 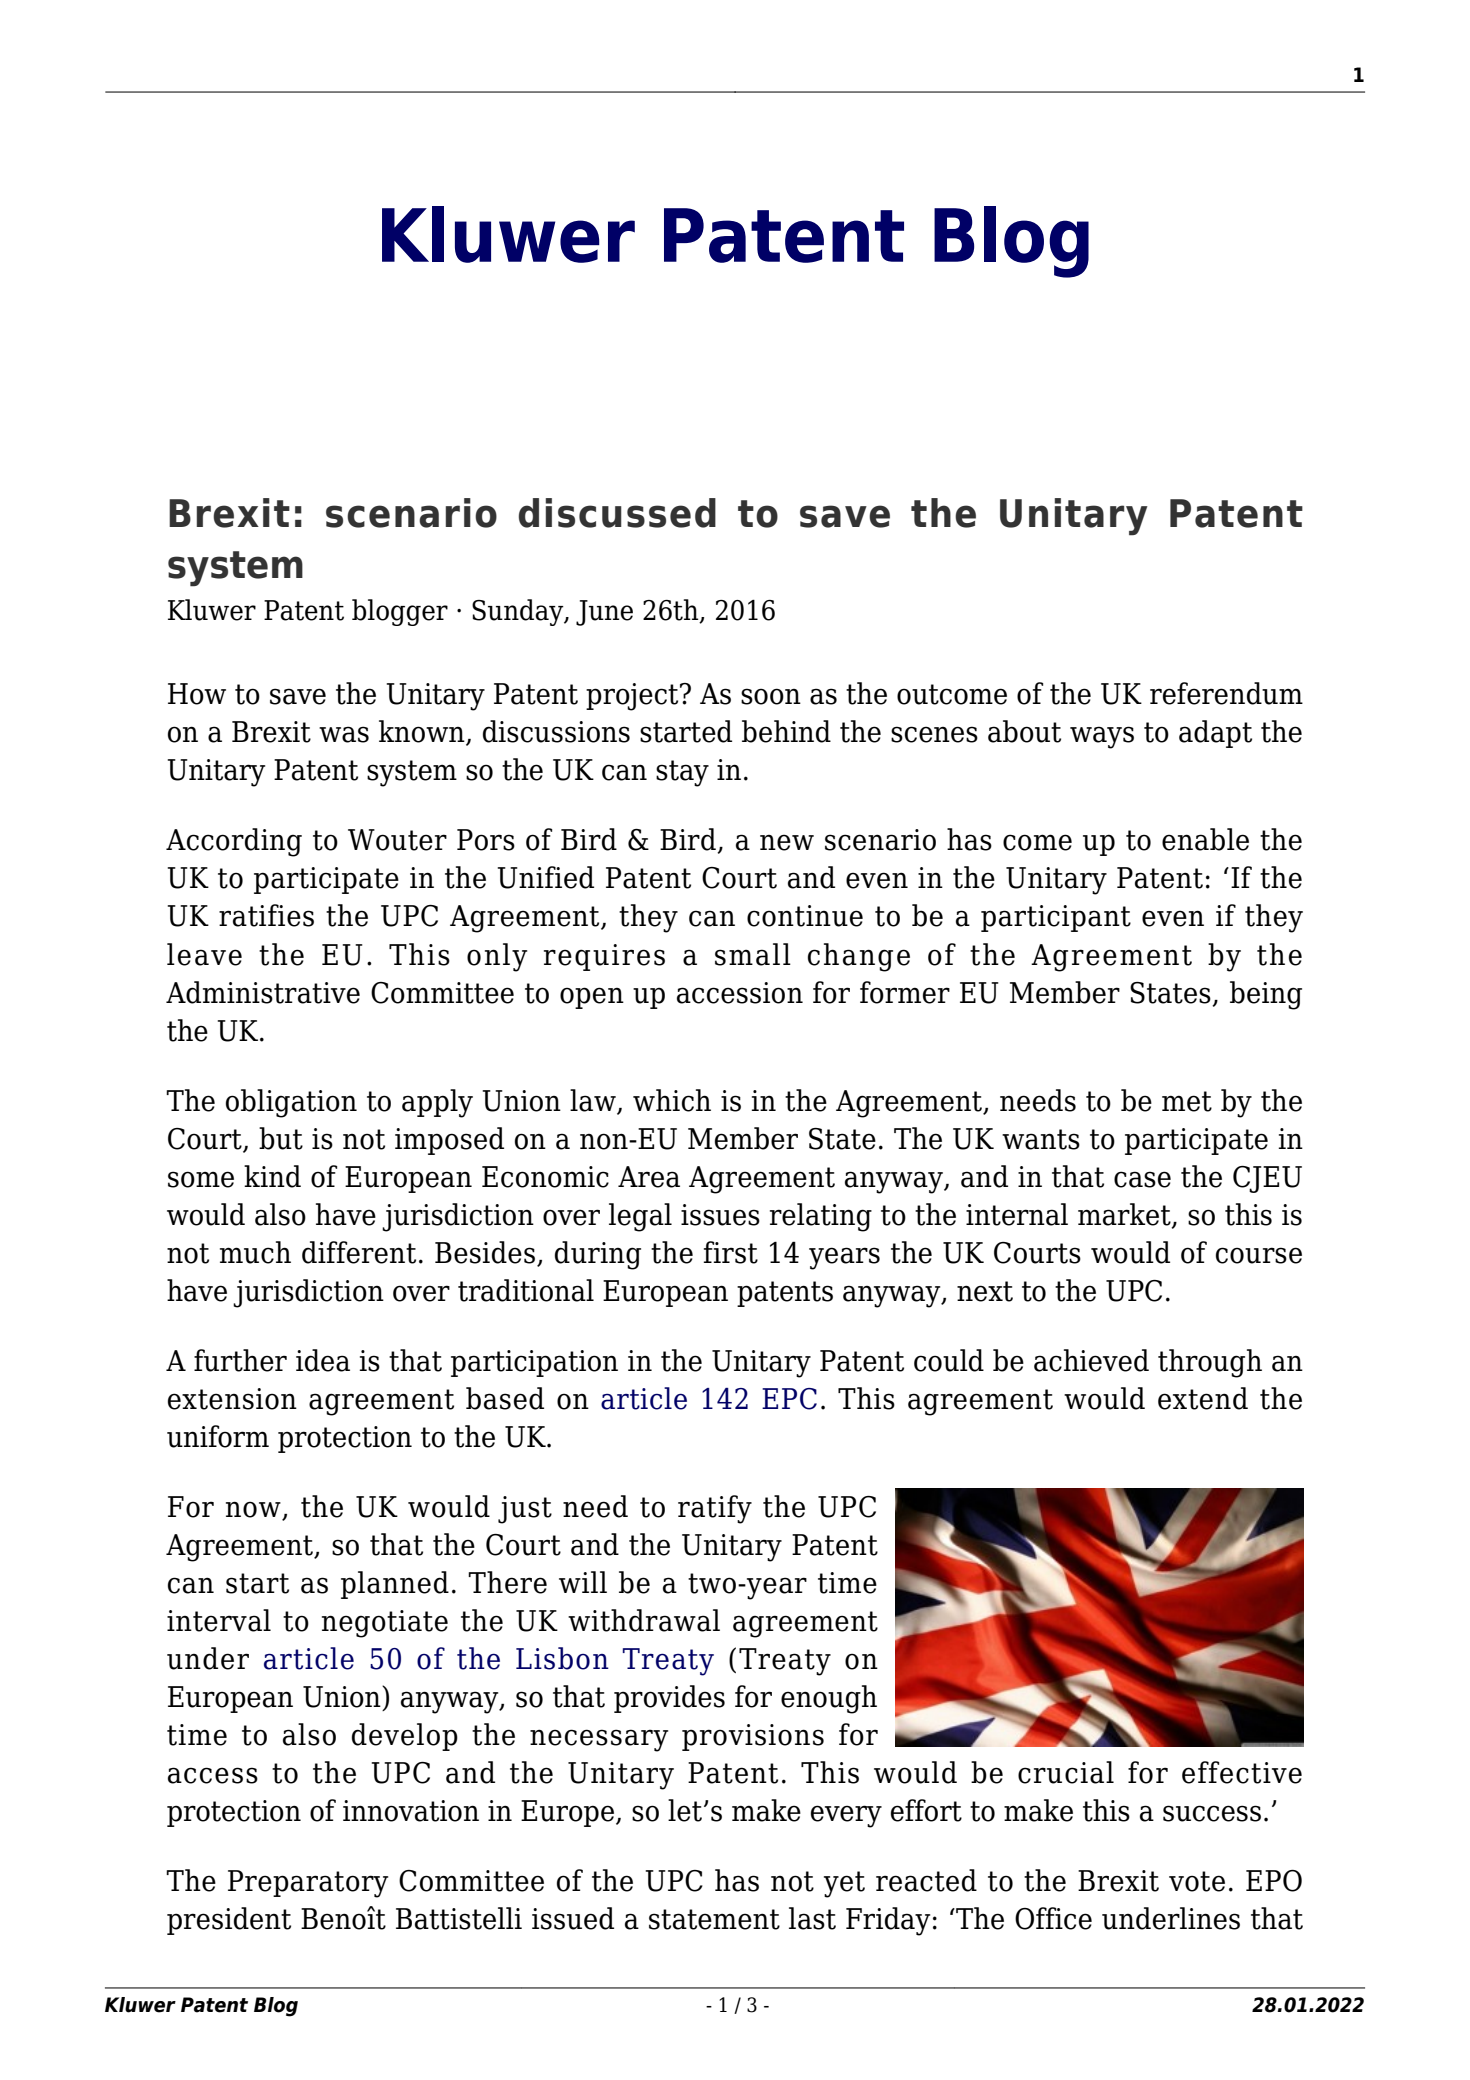 What do you see at coordinates (1203, 1398) in the image?
I see `extend` at bounding box center [1203, 1398].
